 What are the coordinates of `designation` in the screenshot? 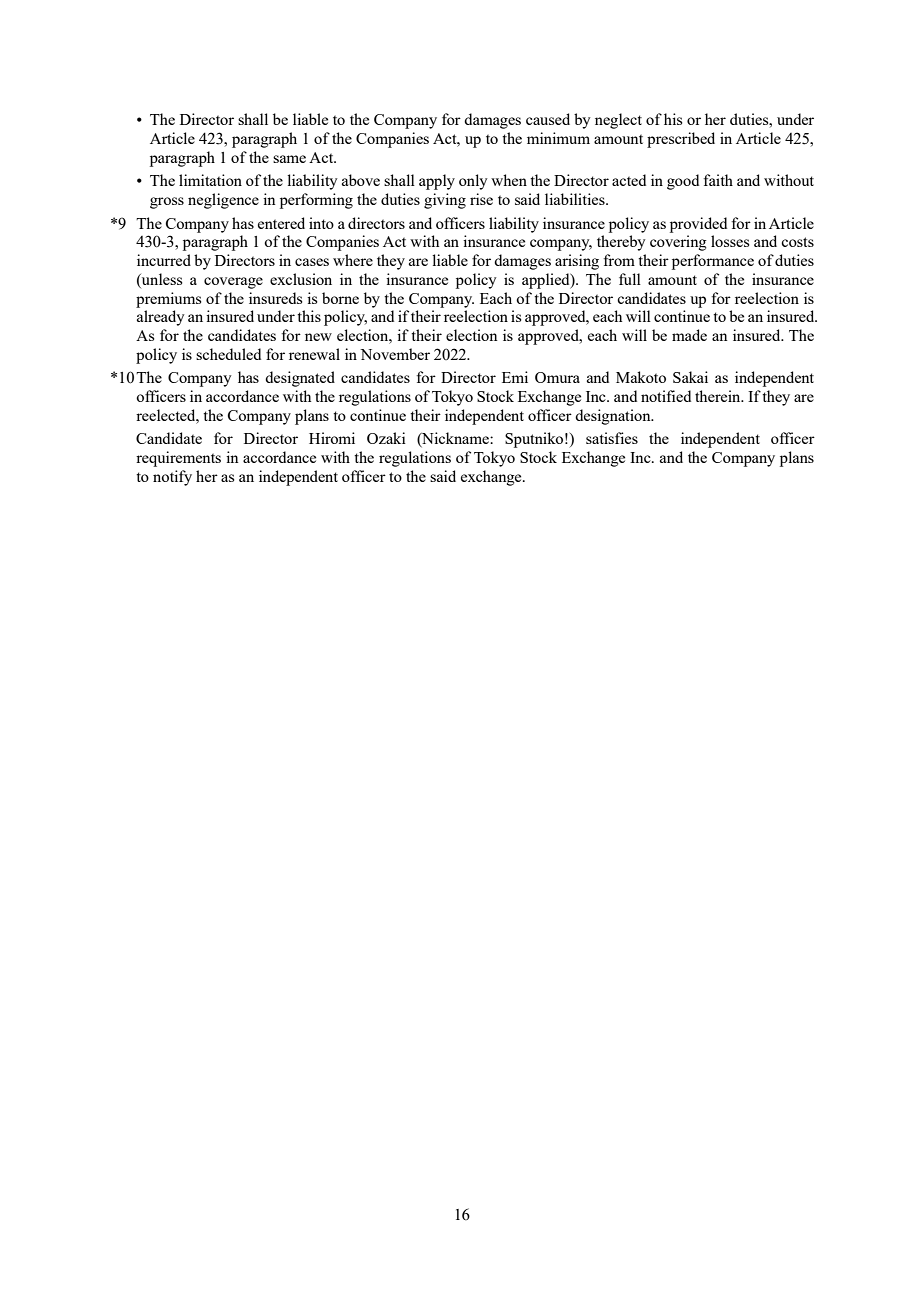 It's located at (614, 417).
